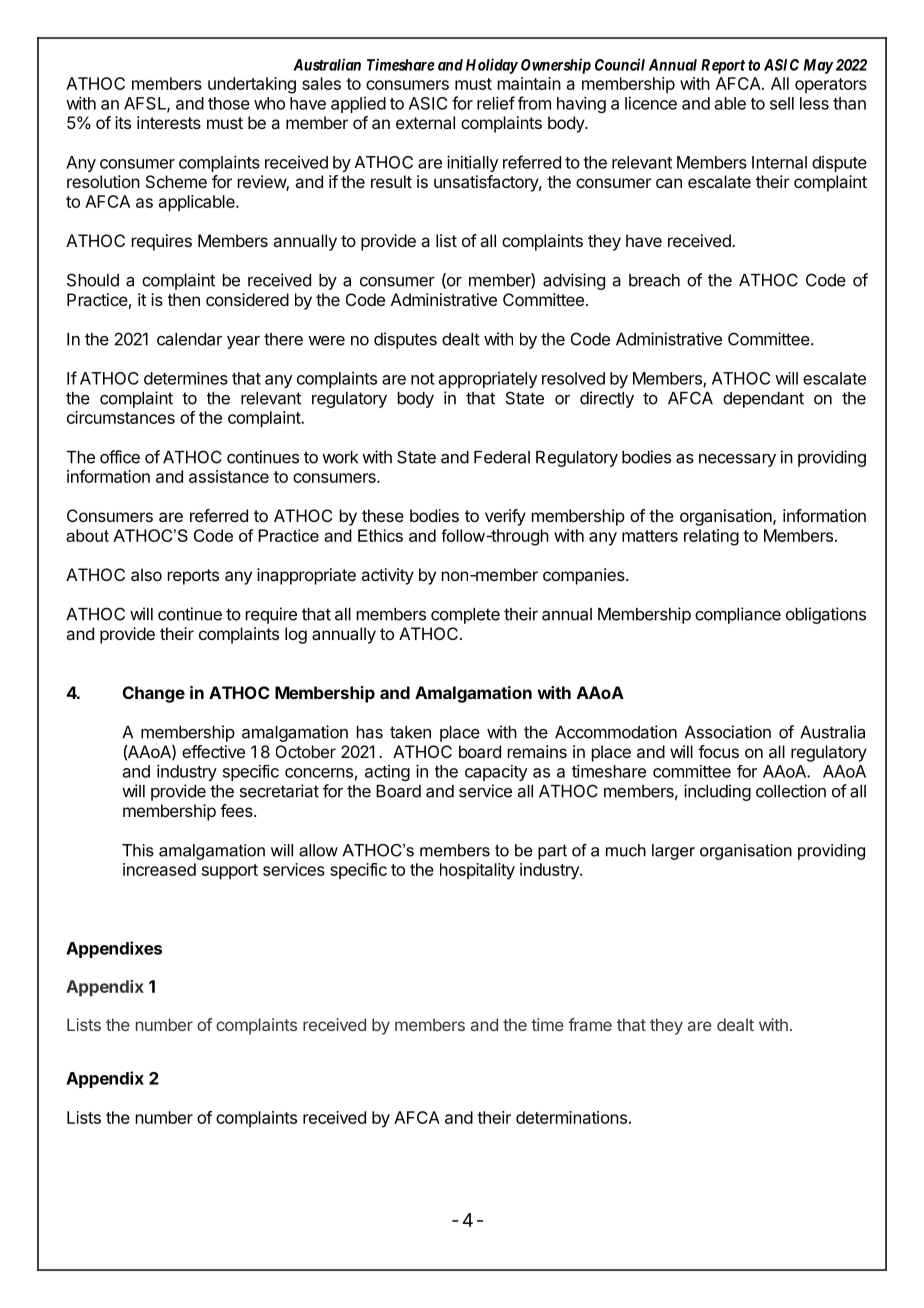 Image resolution: width=924 pixels, height=1308 pixels. Describe the element at coordinates (763, 400) in the screenshot. I see `dependant` at that location.
